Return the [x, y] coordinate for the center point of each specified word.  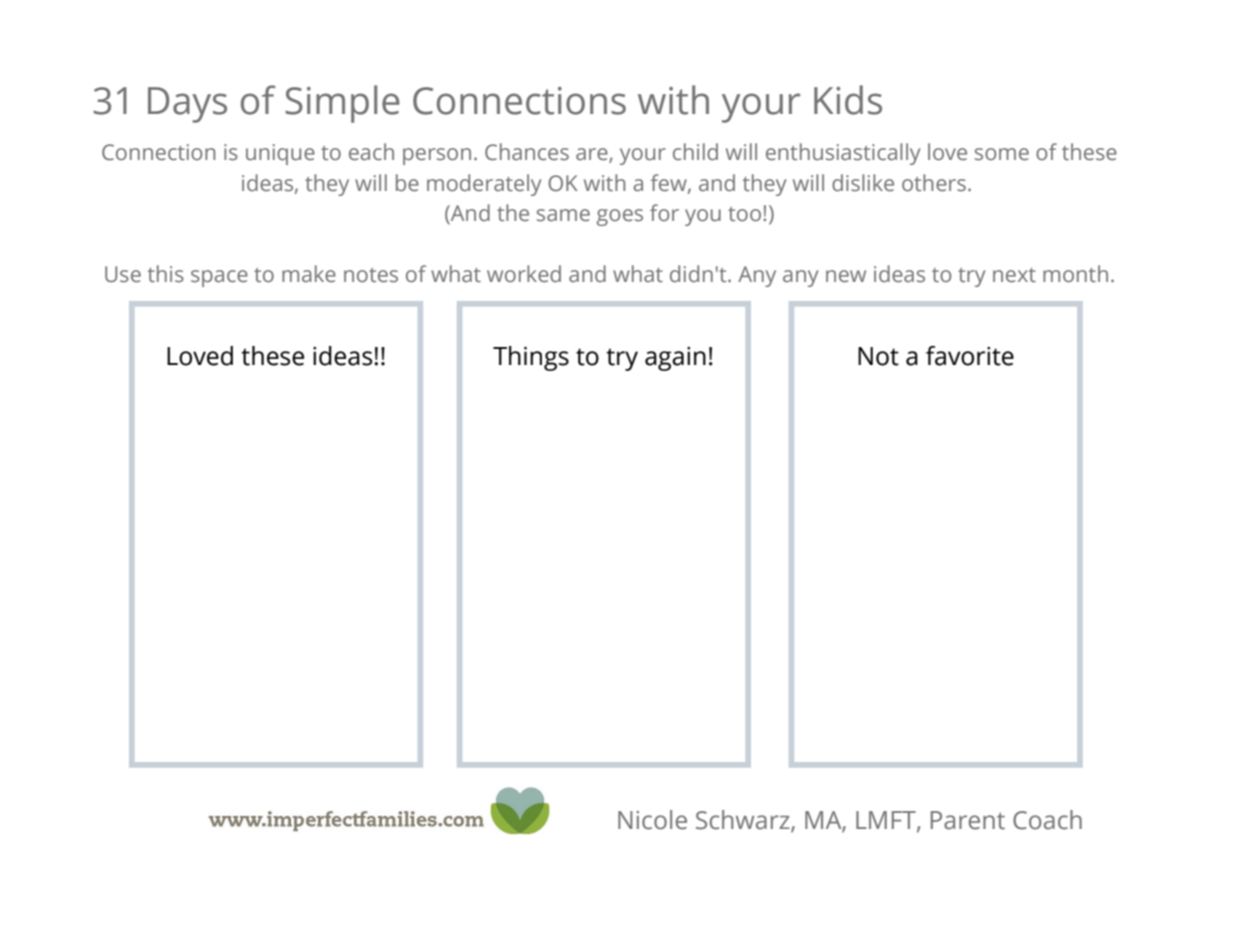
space [219, 278]
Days [187, 105]
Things [531, 358]
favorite [970, 356]
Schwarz [744, 820]
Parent [968, 820]
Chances [527, 152]
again [675, 359]
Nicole [652, 820]
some [1002, 154]
